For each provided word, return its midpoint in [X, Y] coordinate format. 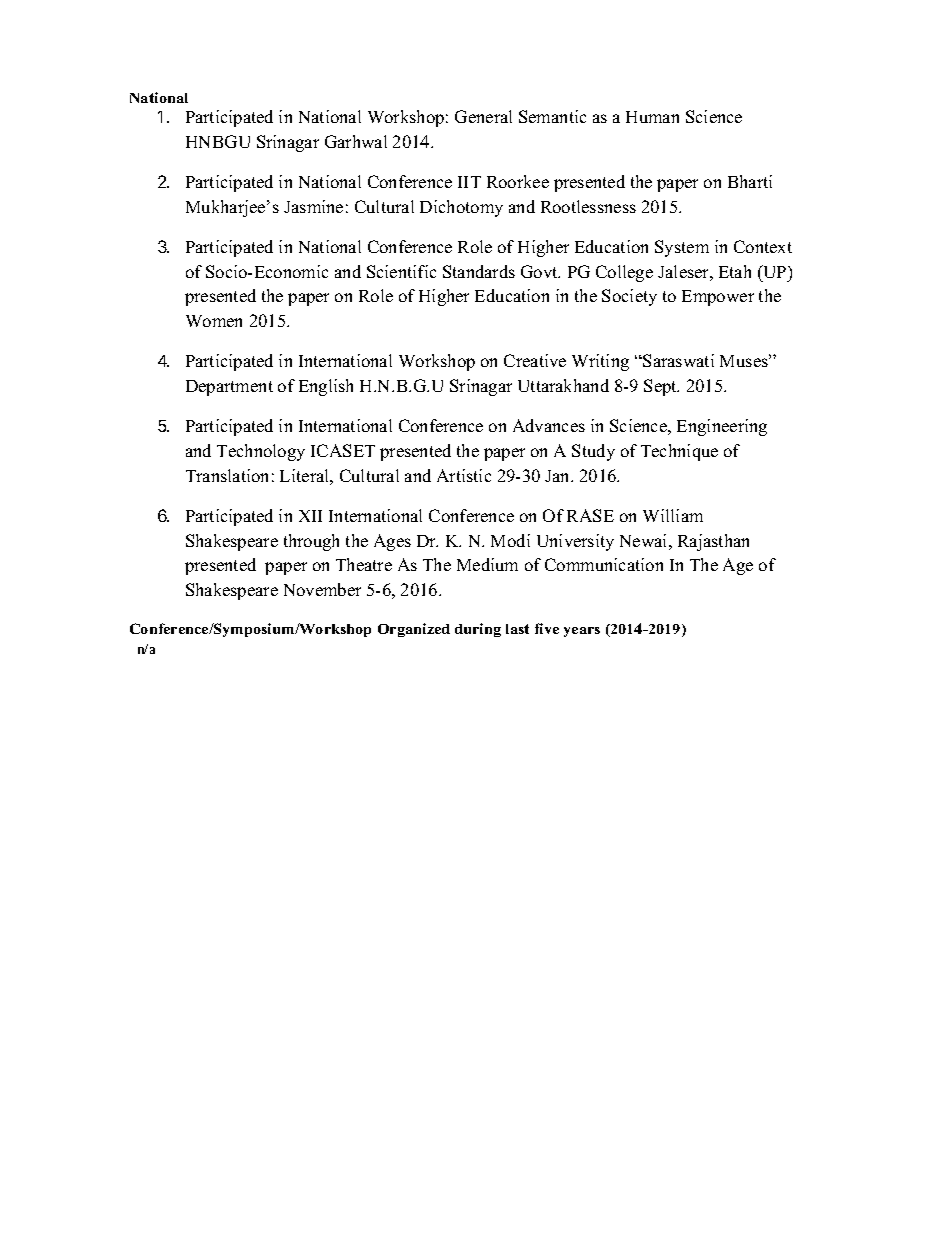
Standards [479, 271]
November [322, 589]
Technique [679, 452]
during [478, 630]
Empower [718, 298]
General [483, 116]
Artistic [464, 475]
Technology [261, 452]
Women [214, 321]
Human [652, 117]
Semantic [552, 116]
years [582, 632]
